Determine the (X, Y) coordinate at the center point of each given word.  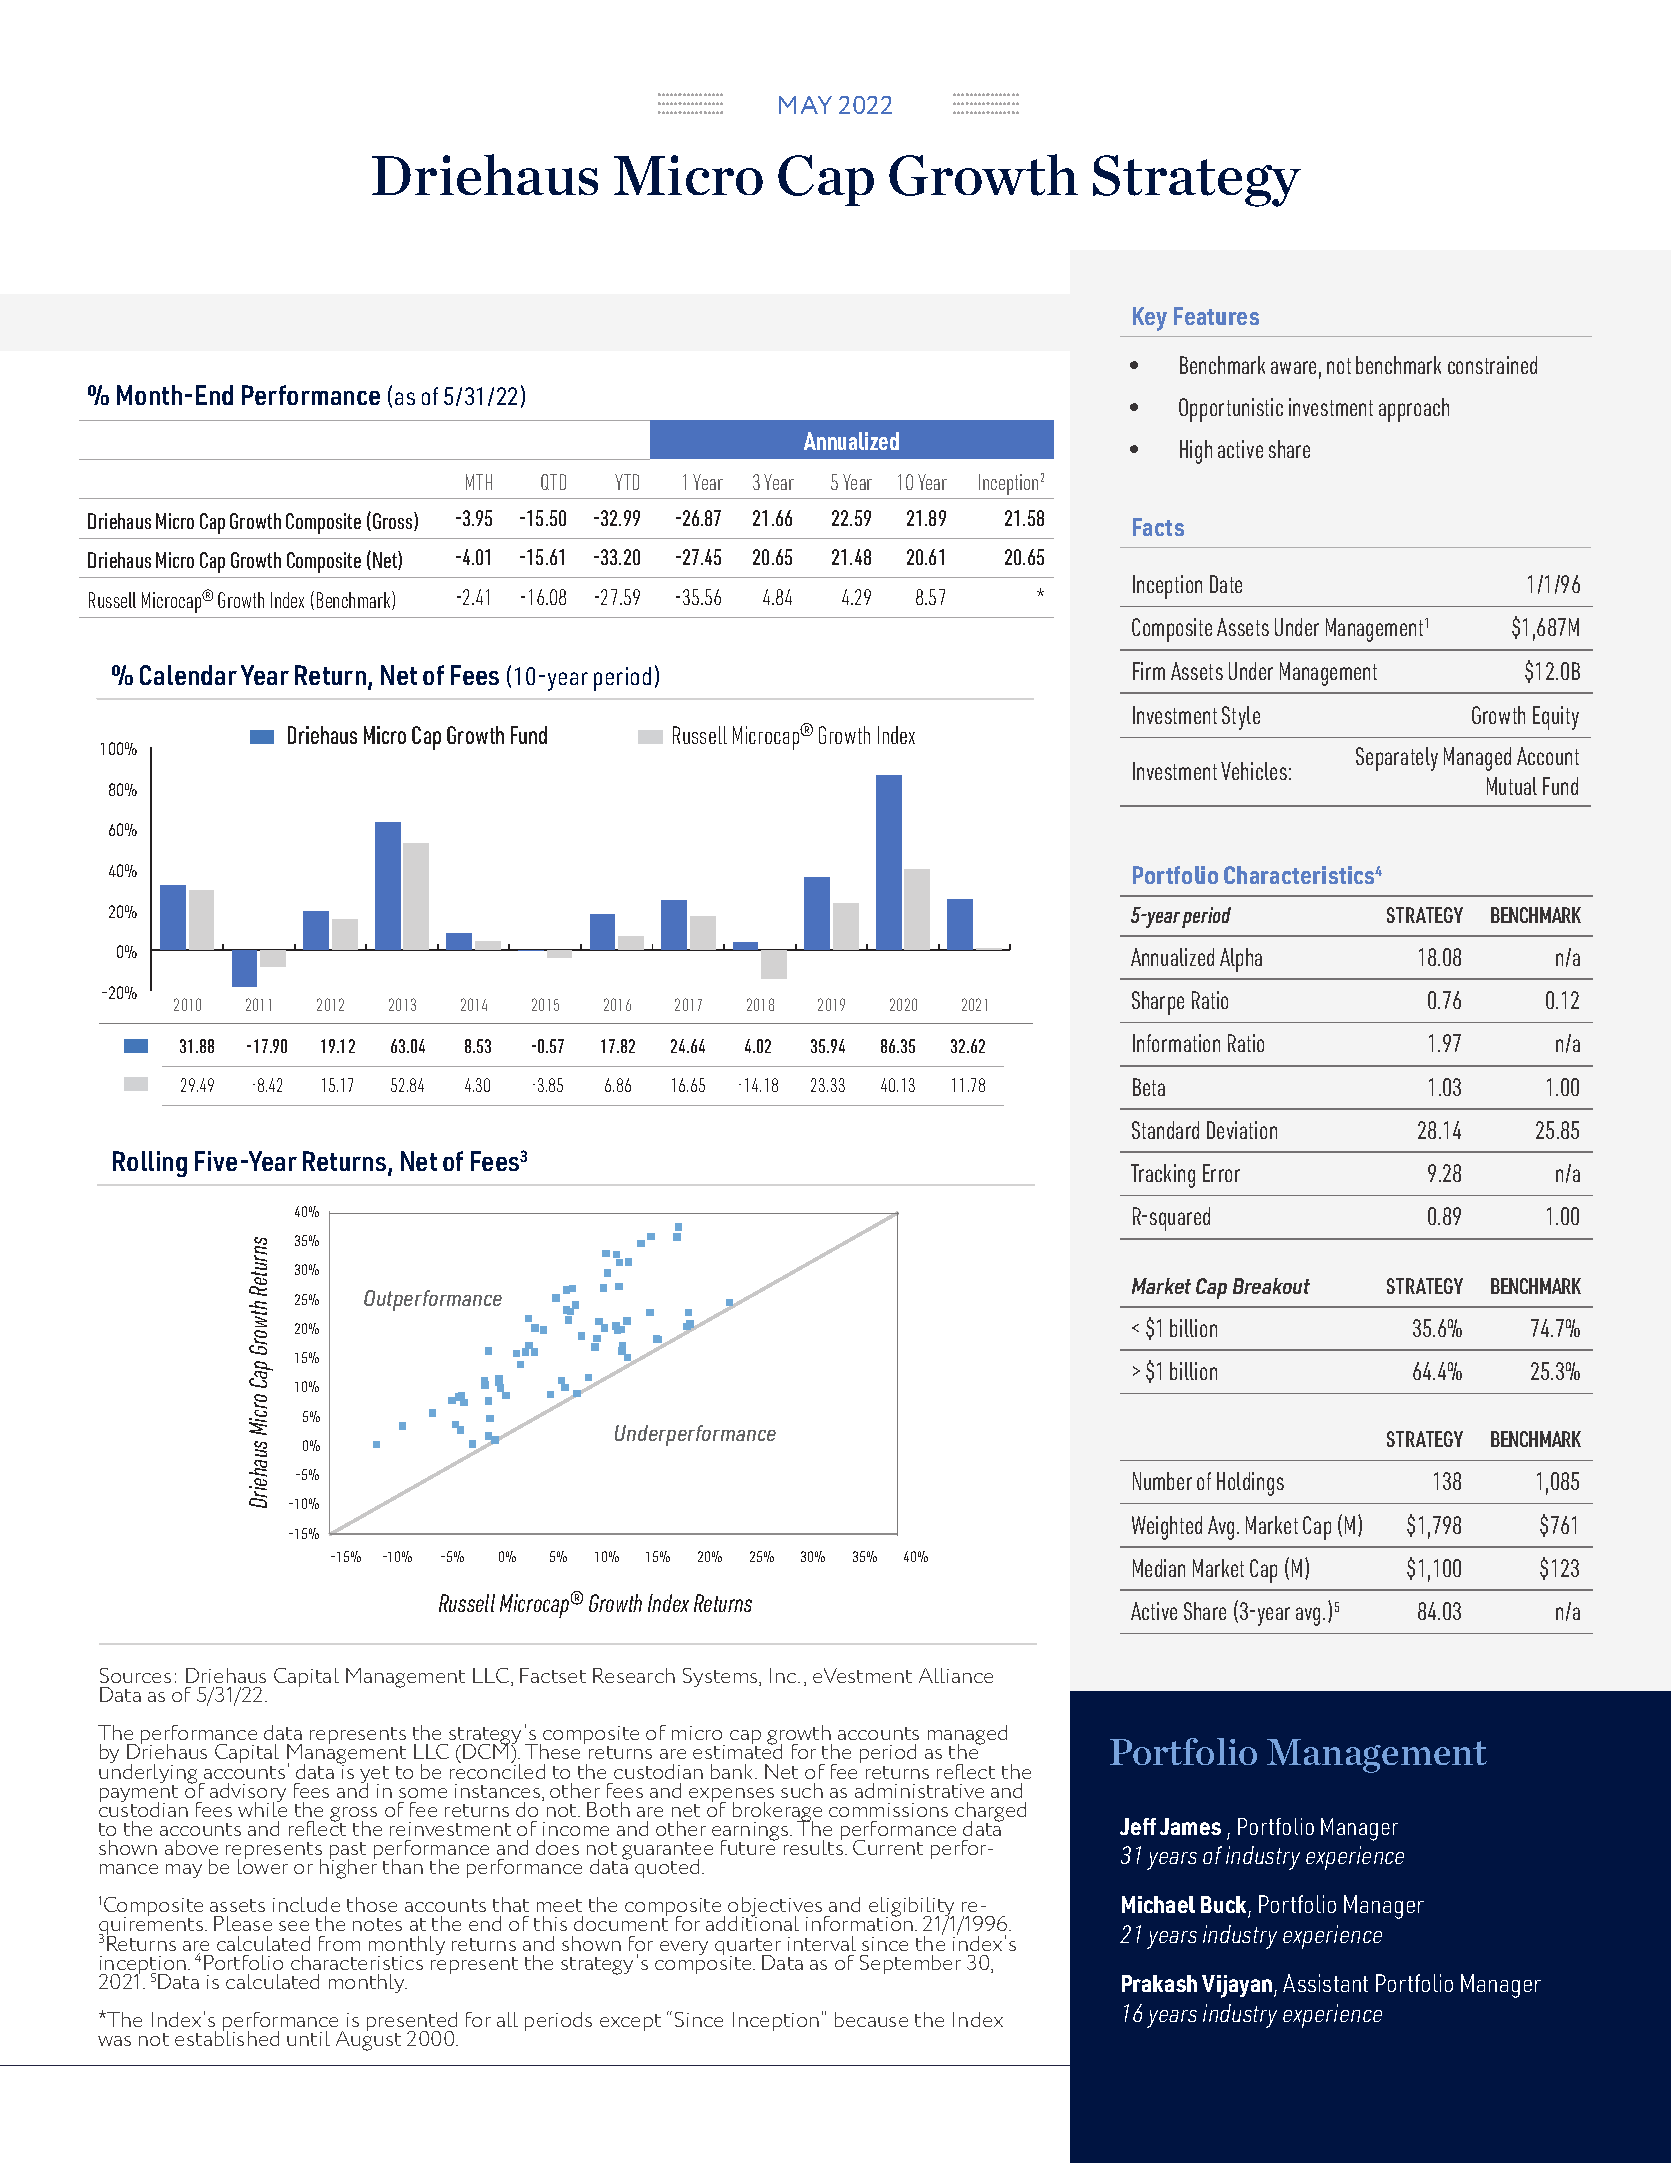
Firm (1149, 671)
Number (1162, 1481)
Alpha (1241, 960)
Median (1159, 1568)
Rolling (150, 1164)
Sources (135, 1675)
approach (1414, 410)
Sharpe (1158, 1003)
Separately (1397, 759)
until (308, 2038)
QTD (553, 482)
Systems (721, 1677)
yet (374, 1776)
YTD (627, 482)
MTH (479, 482)
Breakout (1271, 1286)
